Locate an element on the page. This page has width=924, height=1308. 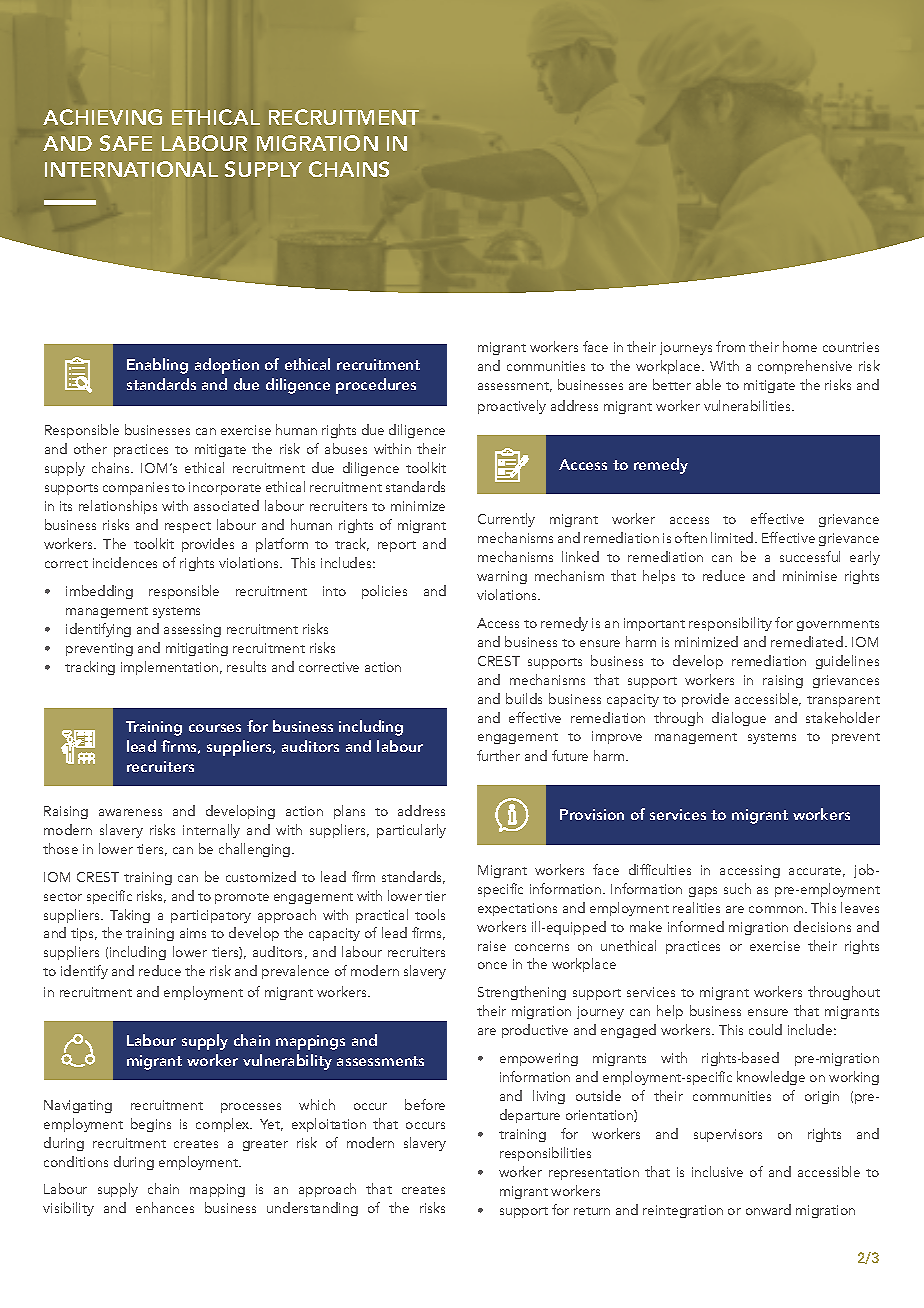
dialogue is located at coordinates (739, 719).
